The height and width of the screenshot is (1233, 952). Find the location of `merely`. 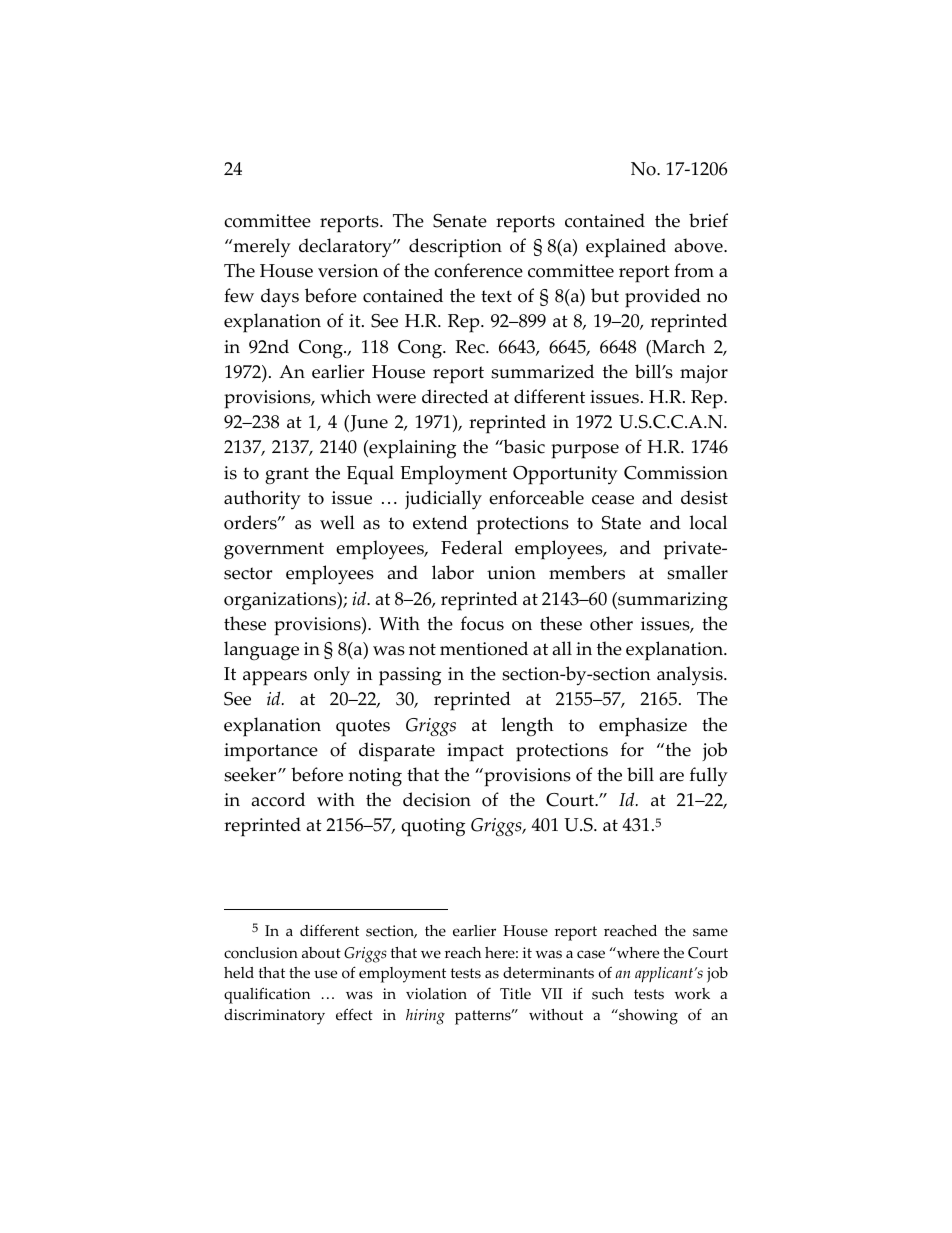

merely is located at coordinates (261, 247).
